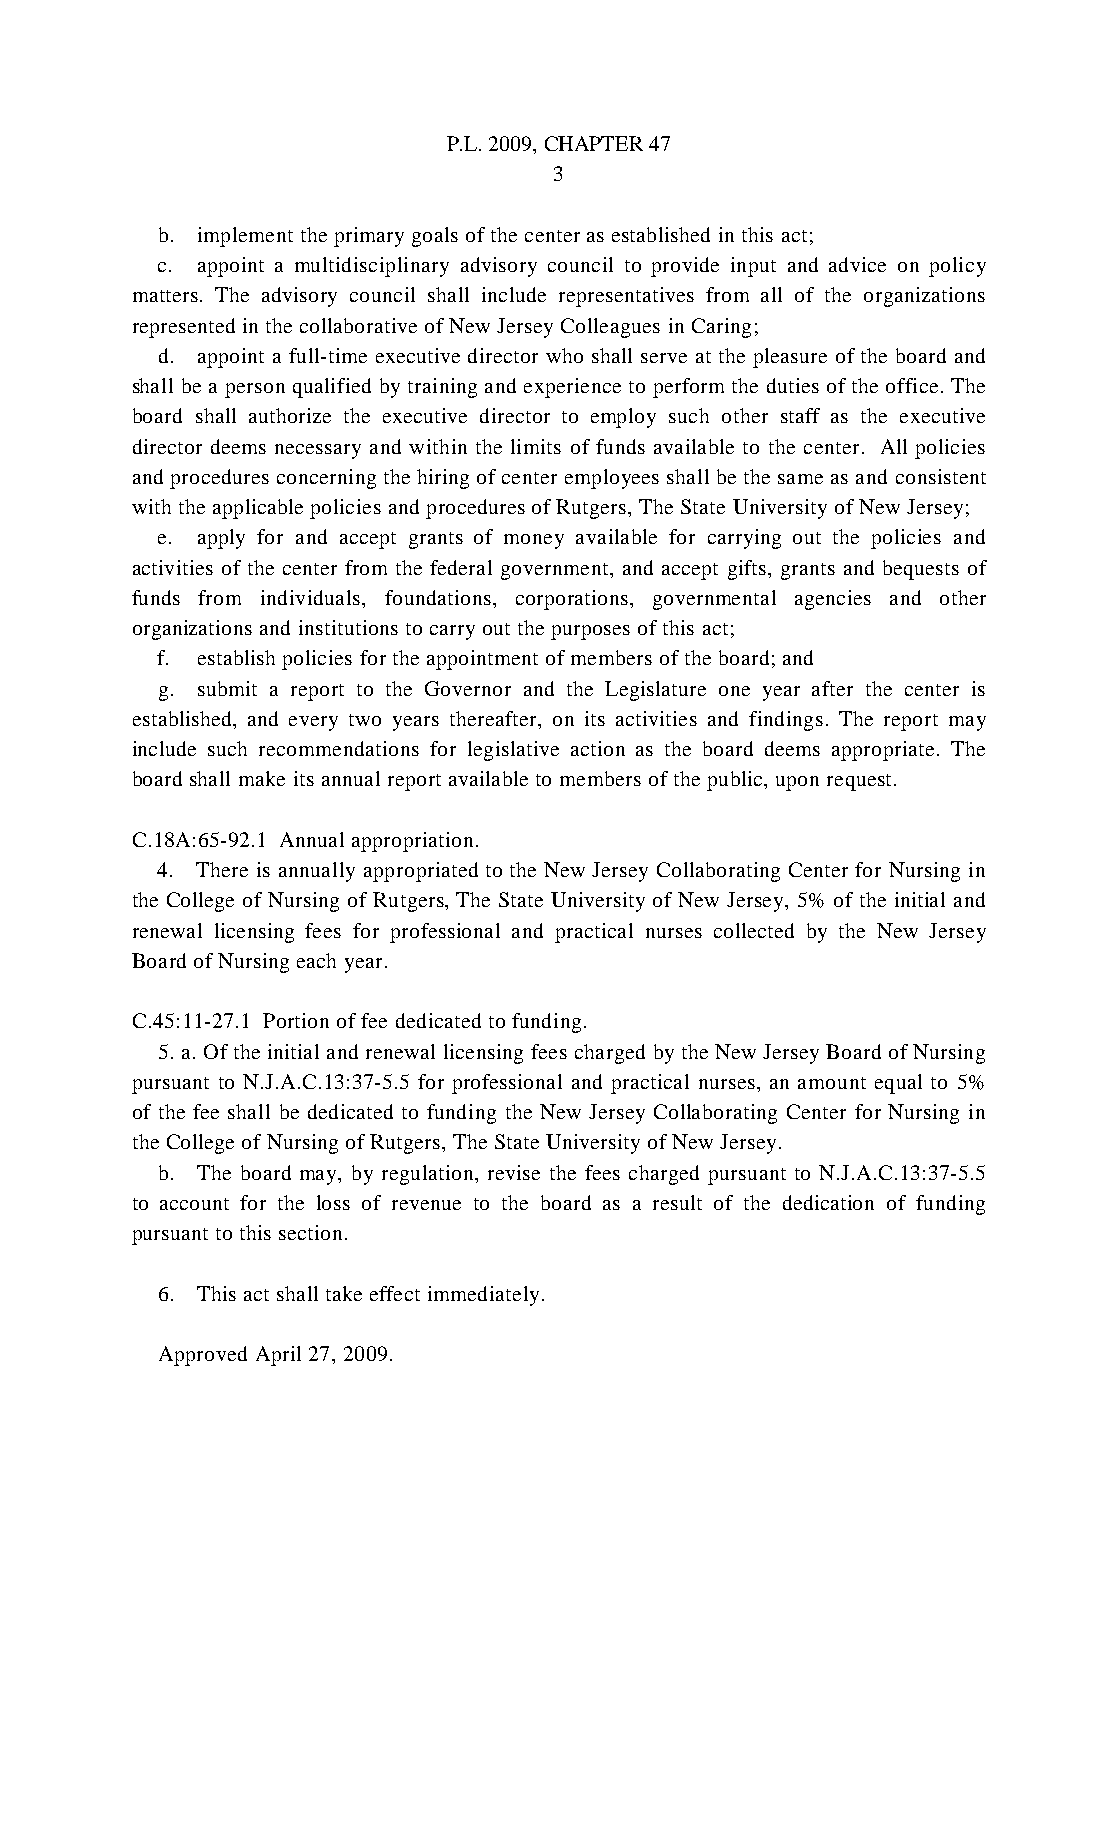 The width and height of the page is (1118, 1841). Describe the element at coordinates (514, 1172) in the page. I see `revise` at that location.
